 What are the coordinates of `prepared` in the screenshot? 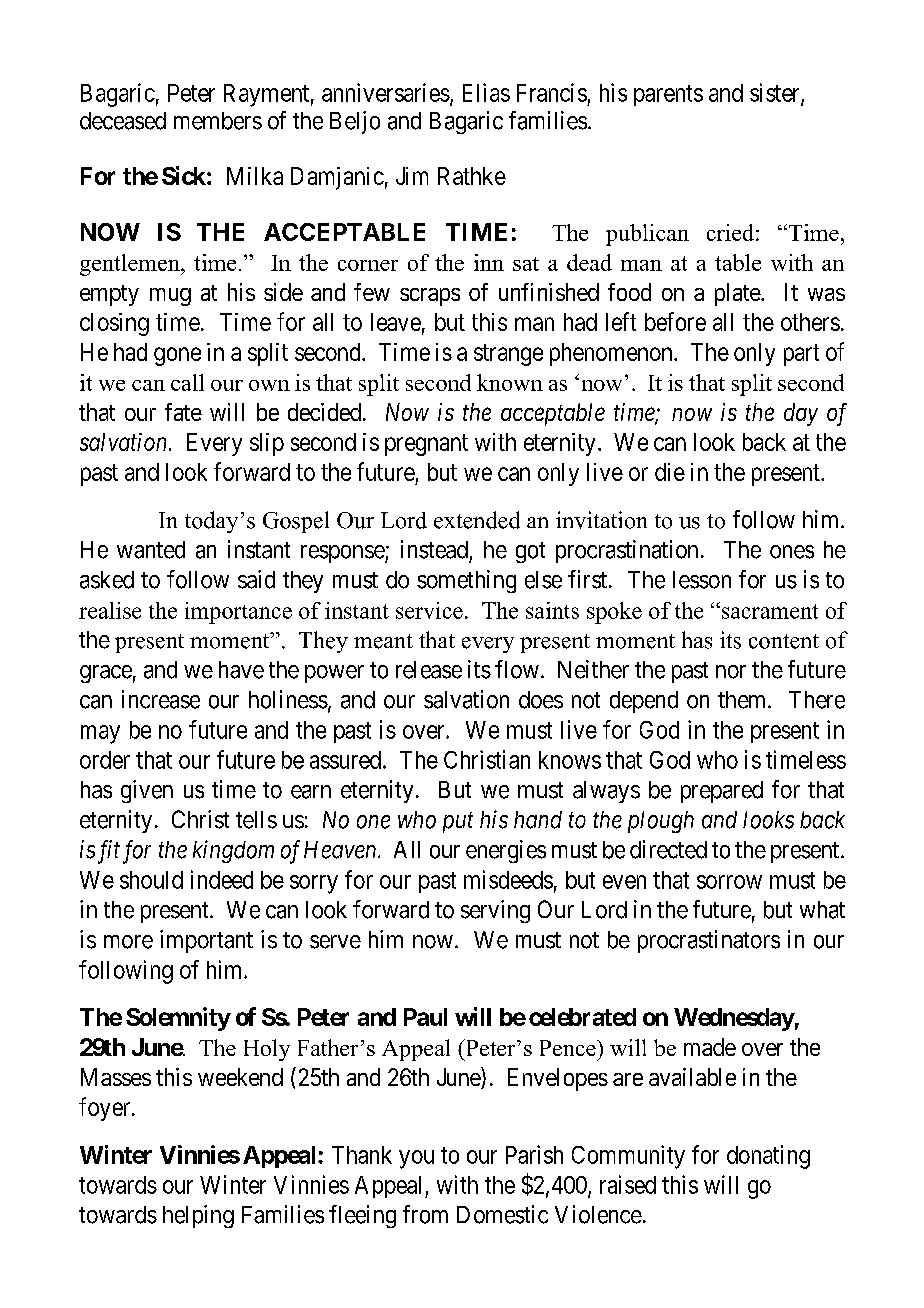 It's located at (722, 792).
